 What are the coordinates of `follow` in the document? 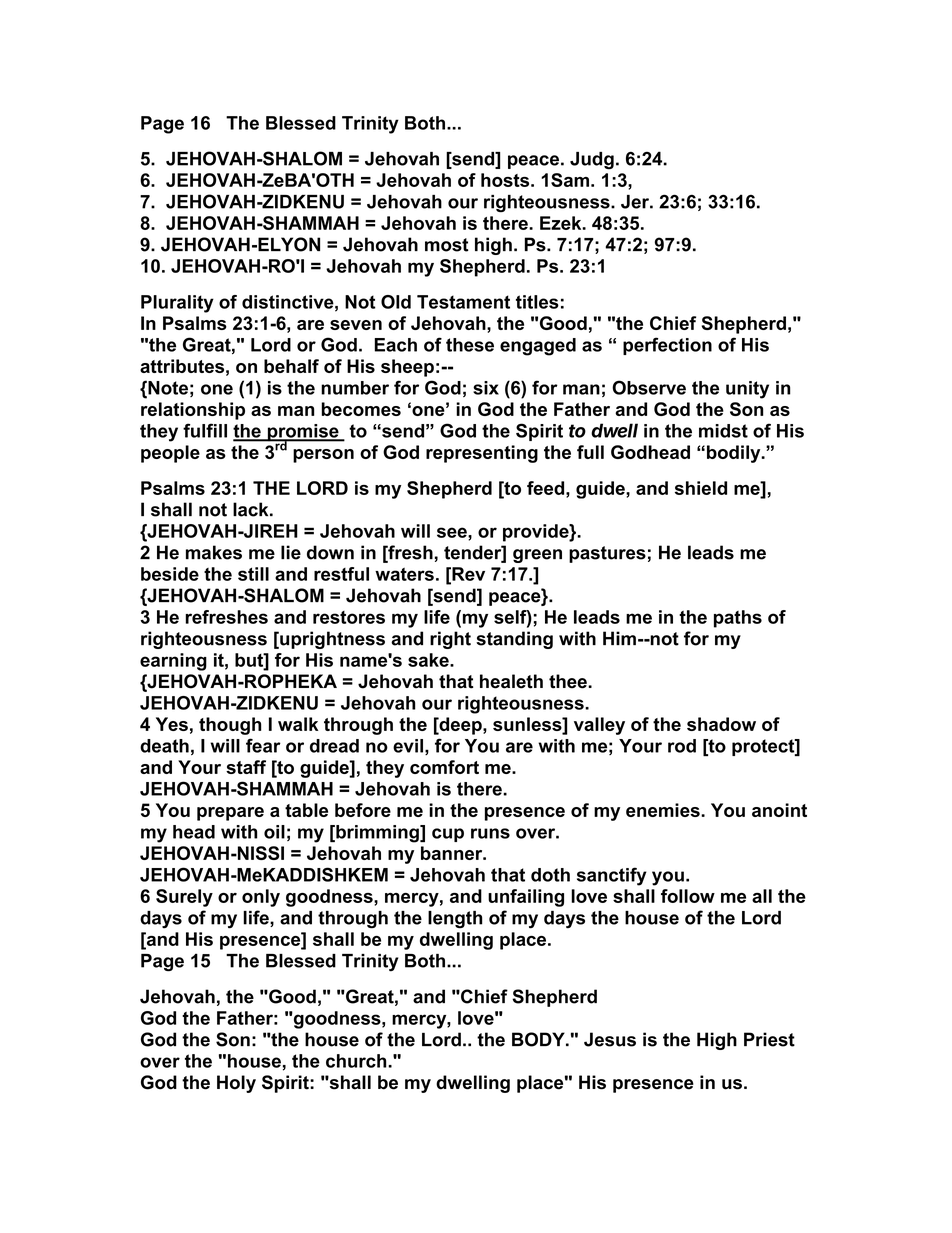 It's located at (688, 896).
